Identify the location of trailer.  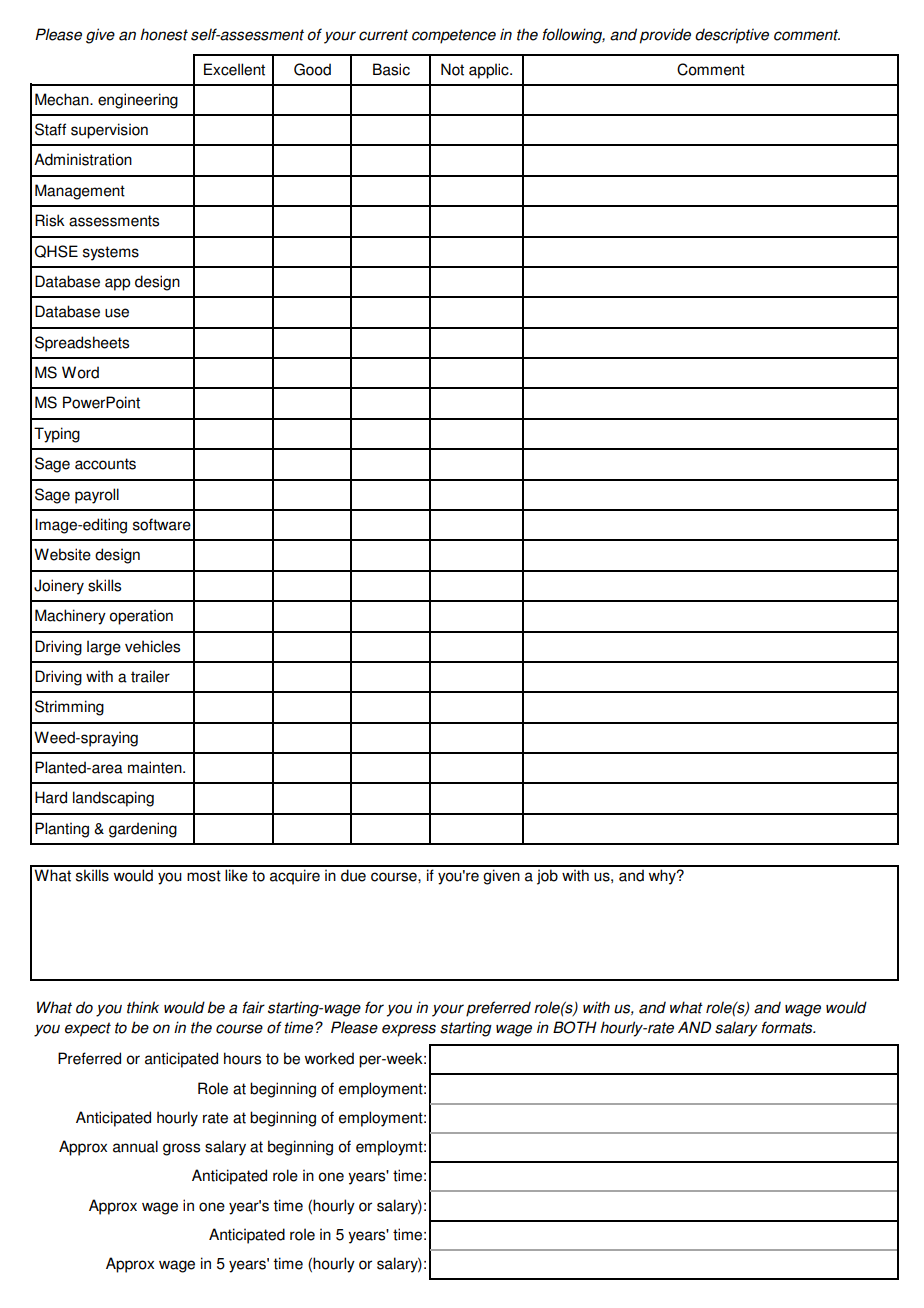
(150, 676).
